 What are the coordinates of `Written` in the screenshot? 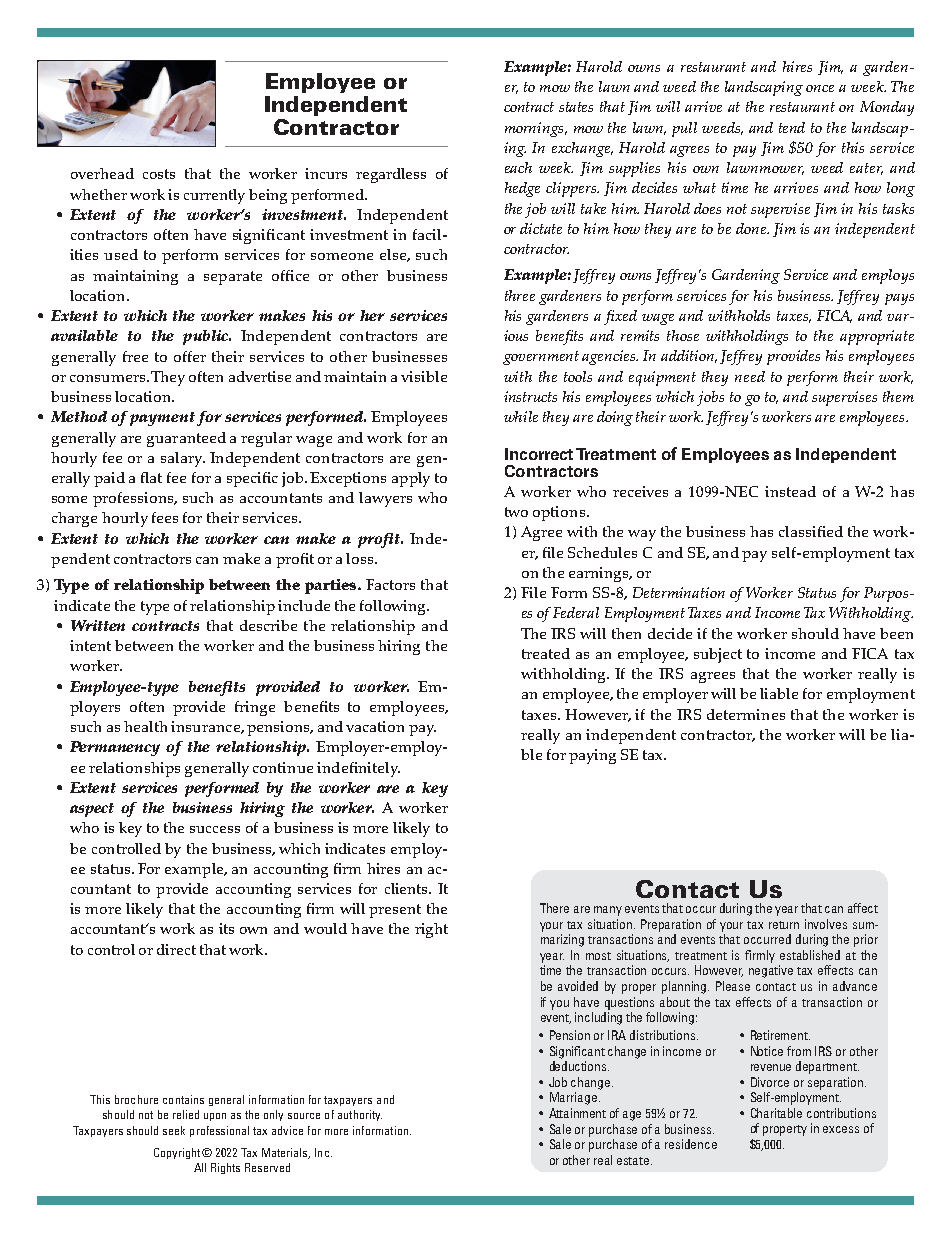 It's located at (98, 625).
